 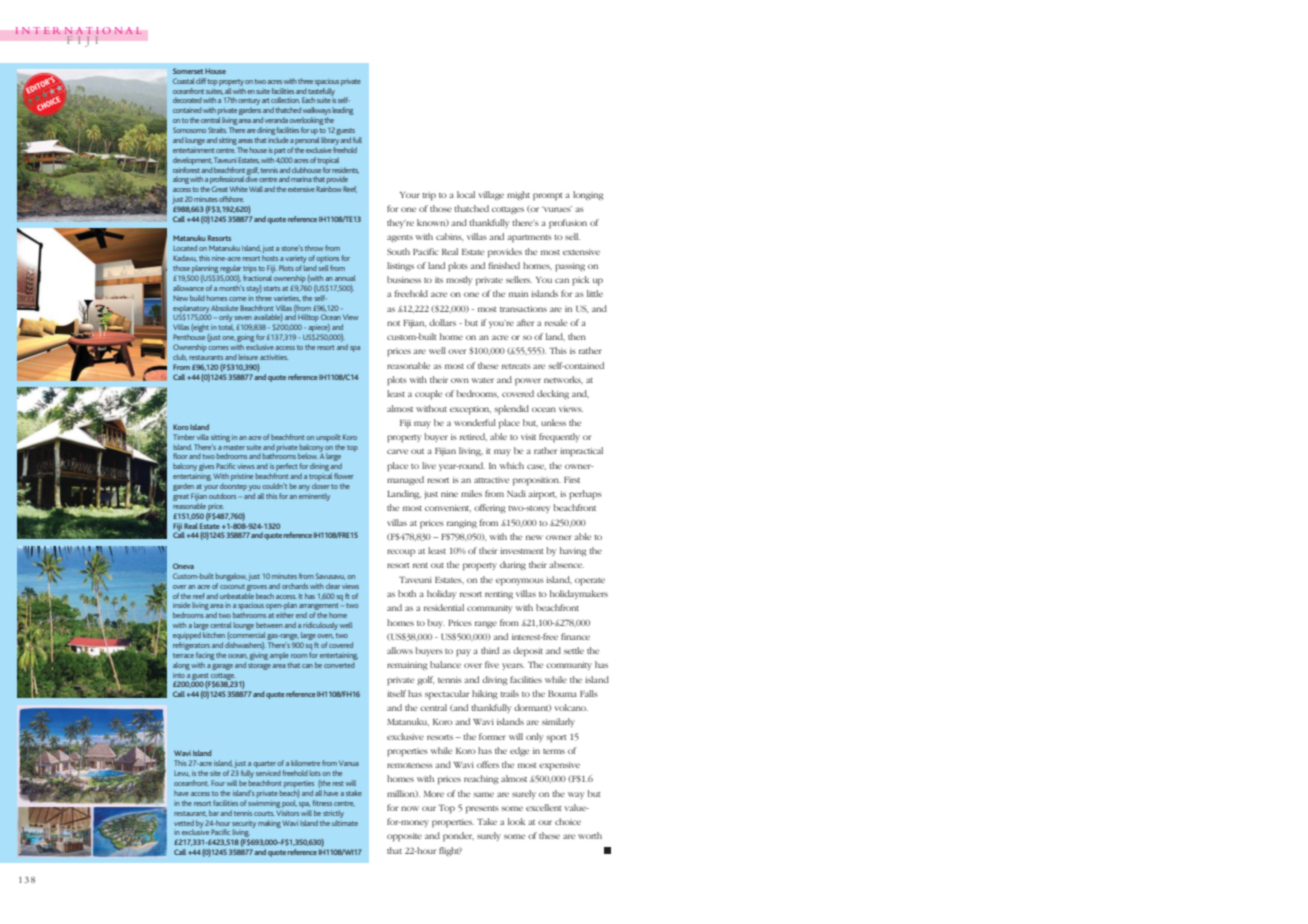 What do you see at coordinates (328, 438) in the image?
I see `unspoilt` at bounding box center [328, 438].
